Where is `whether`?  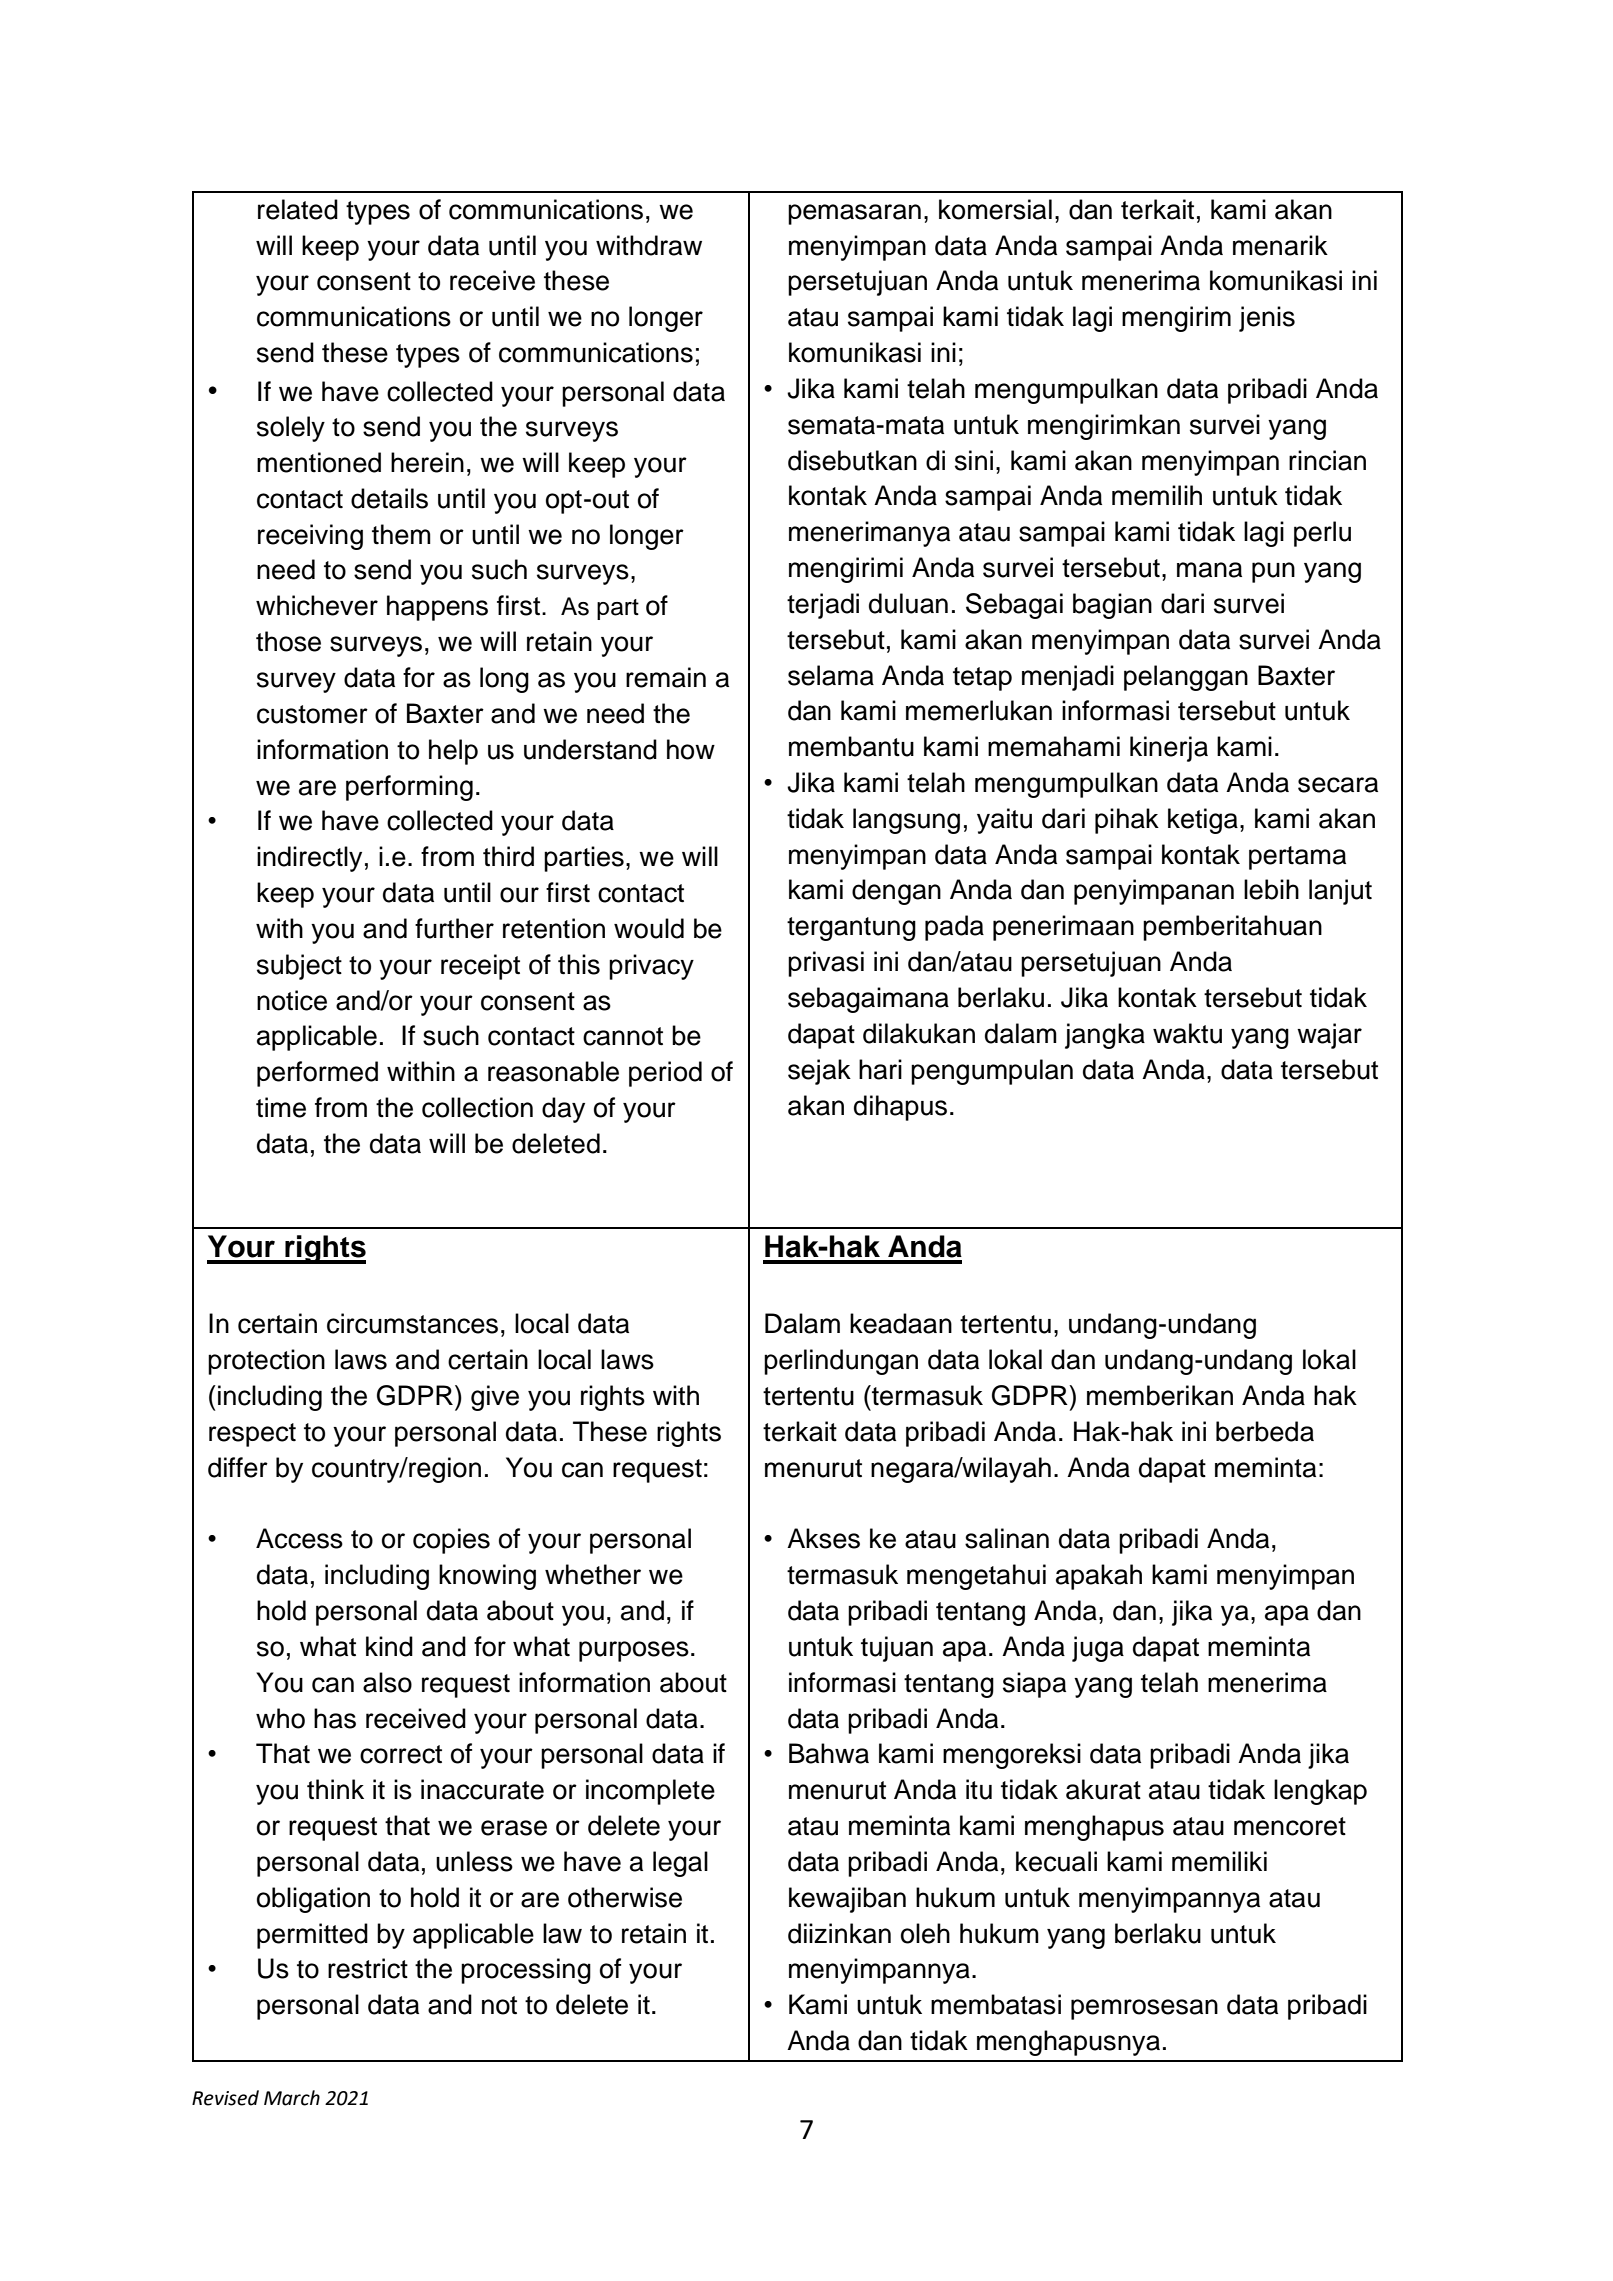 whether is located at coordinates (593, 1574).
